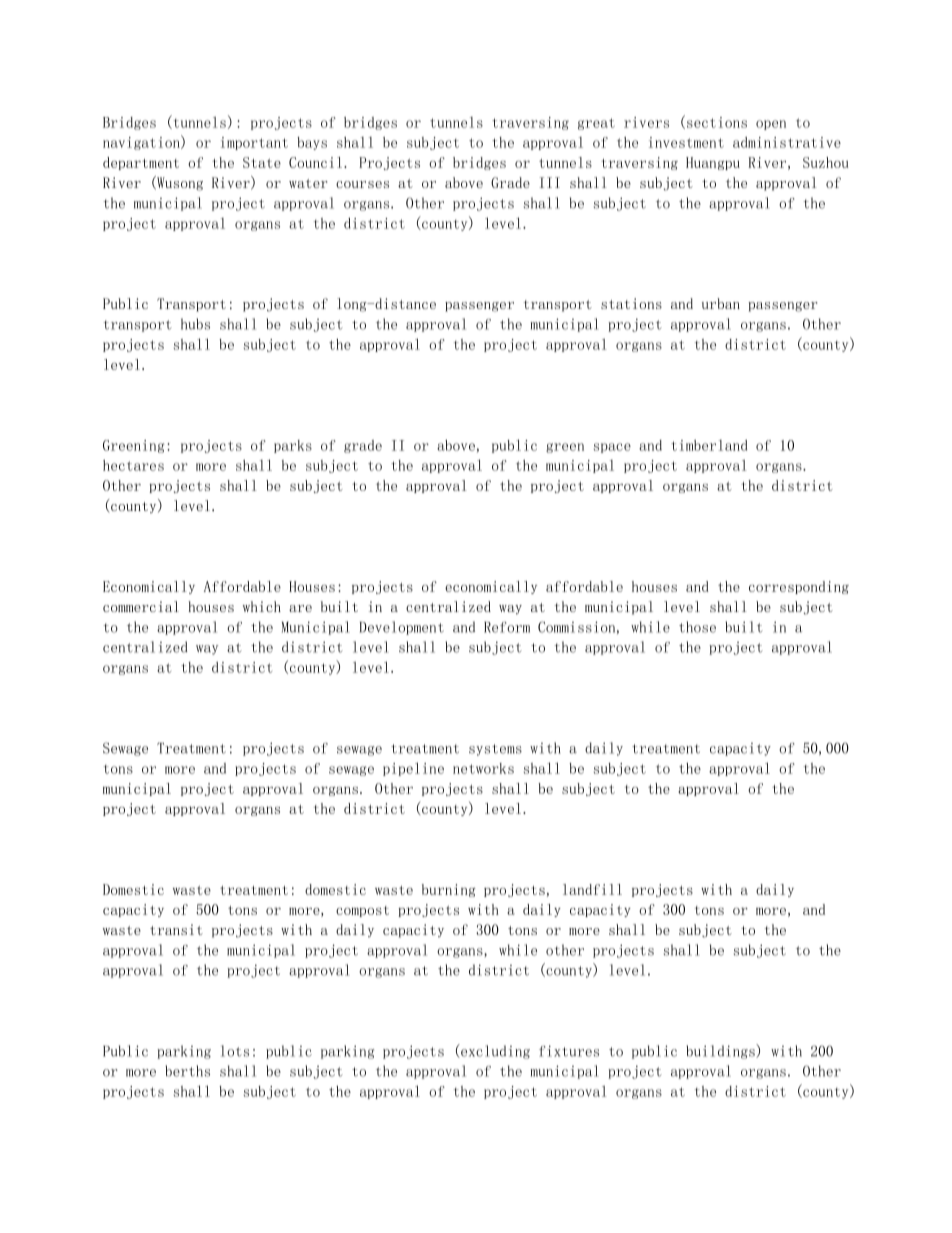 The width and height of the document is (952, 1233). Describe the element at coordinates (713, 163) in the document. I see `Huangpu` at that location.
